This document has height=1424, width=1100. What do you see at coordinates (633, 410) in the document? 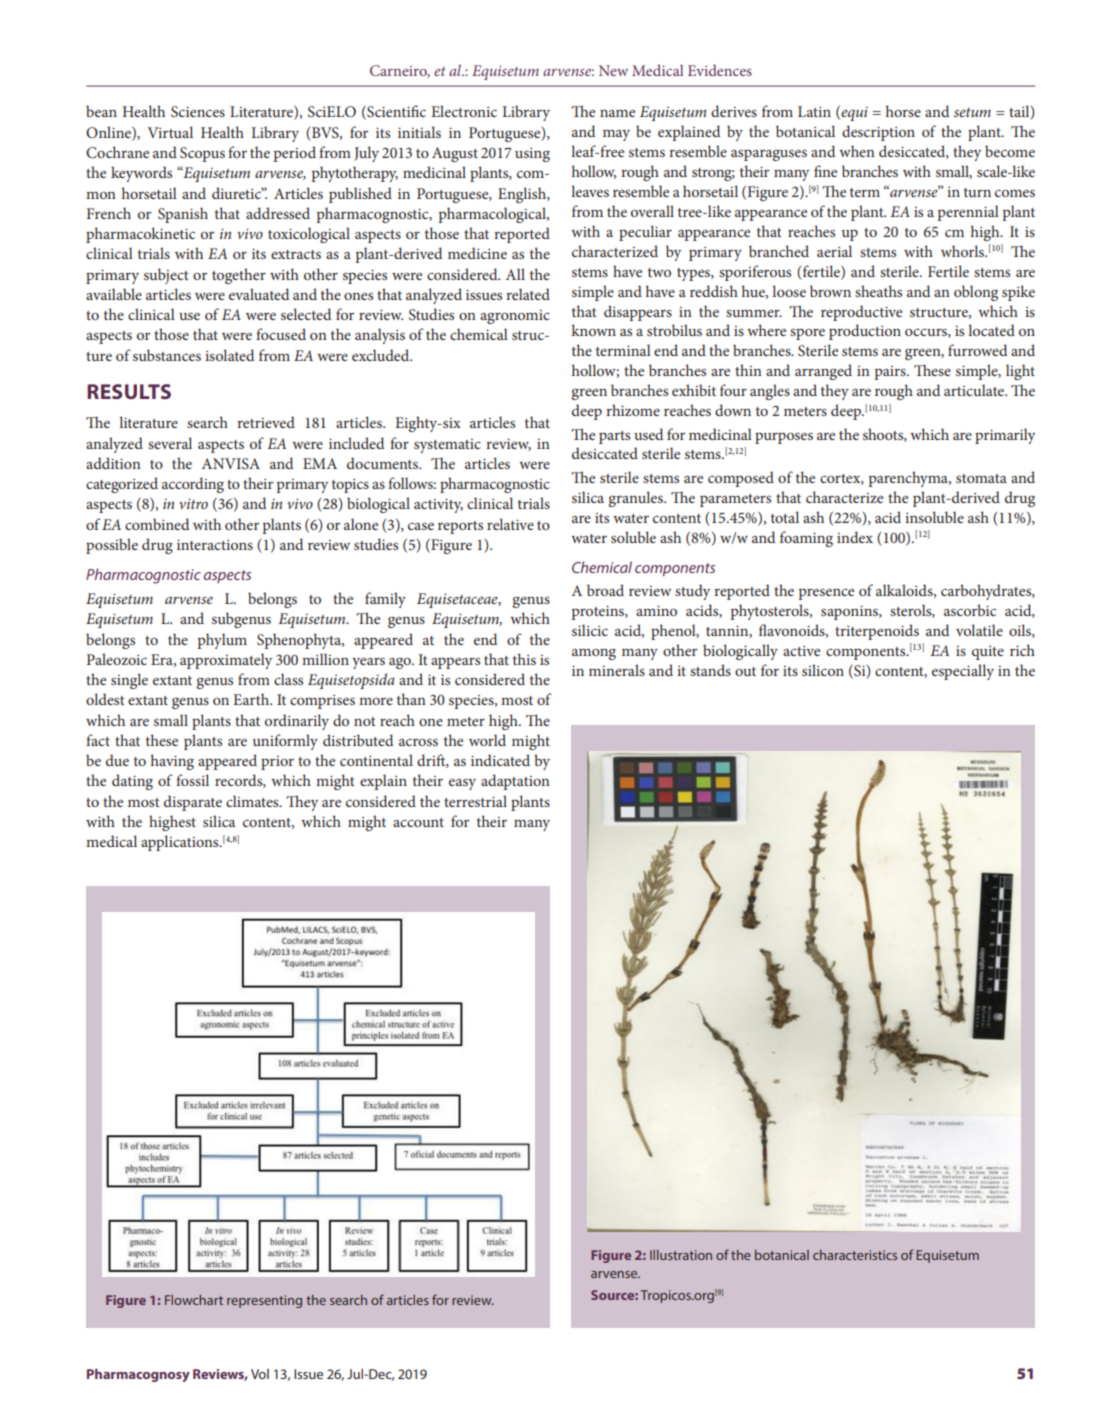
I see `rhizome` at bounding box center [633, 410].
